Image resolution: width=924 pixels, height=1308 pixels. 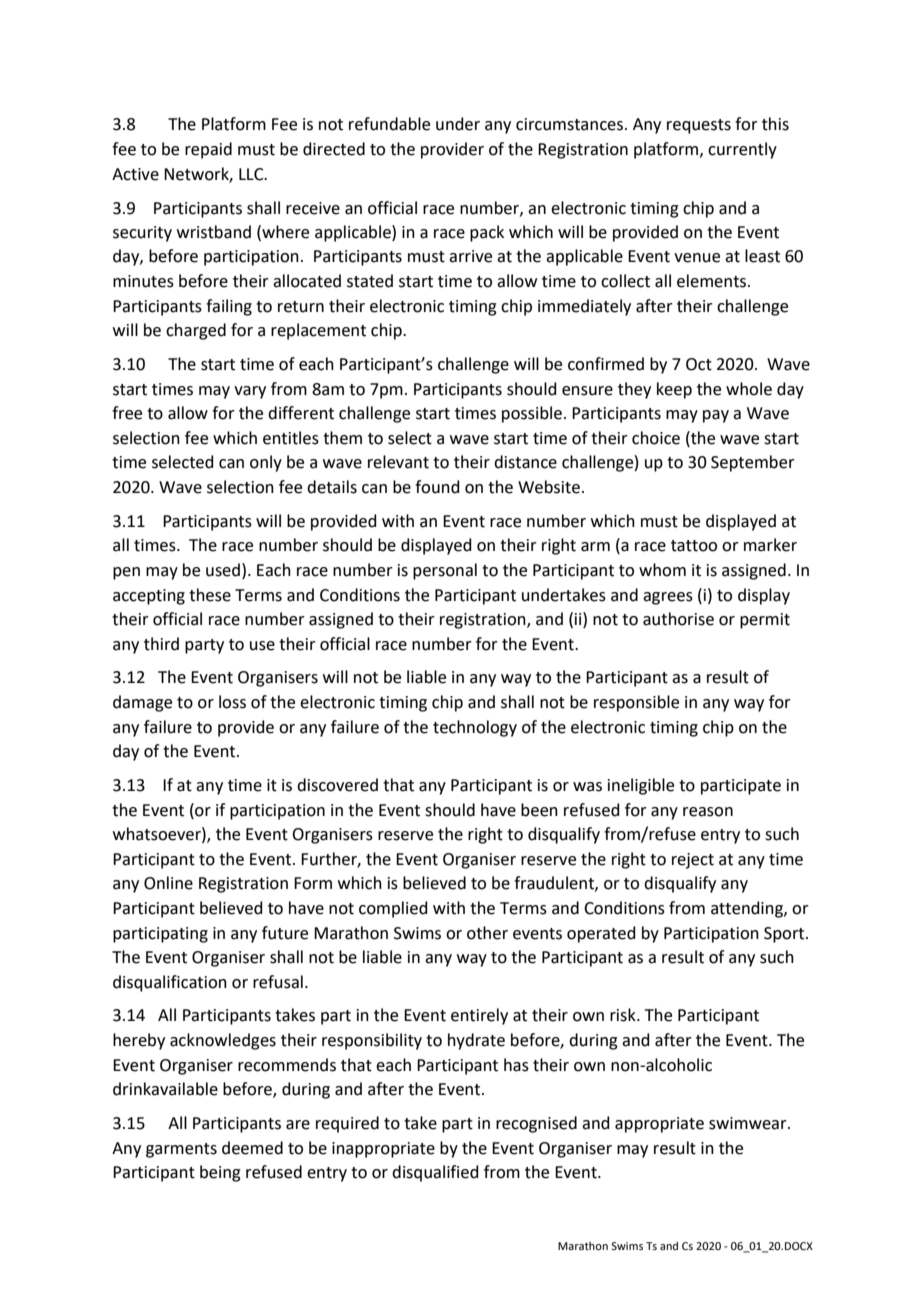 I want to click on third, so click(x=161, y=644).
